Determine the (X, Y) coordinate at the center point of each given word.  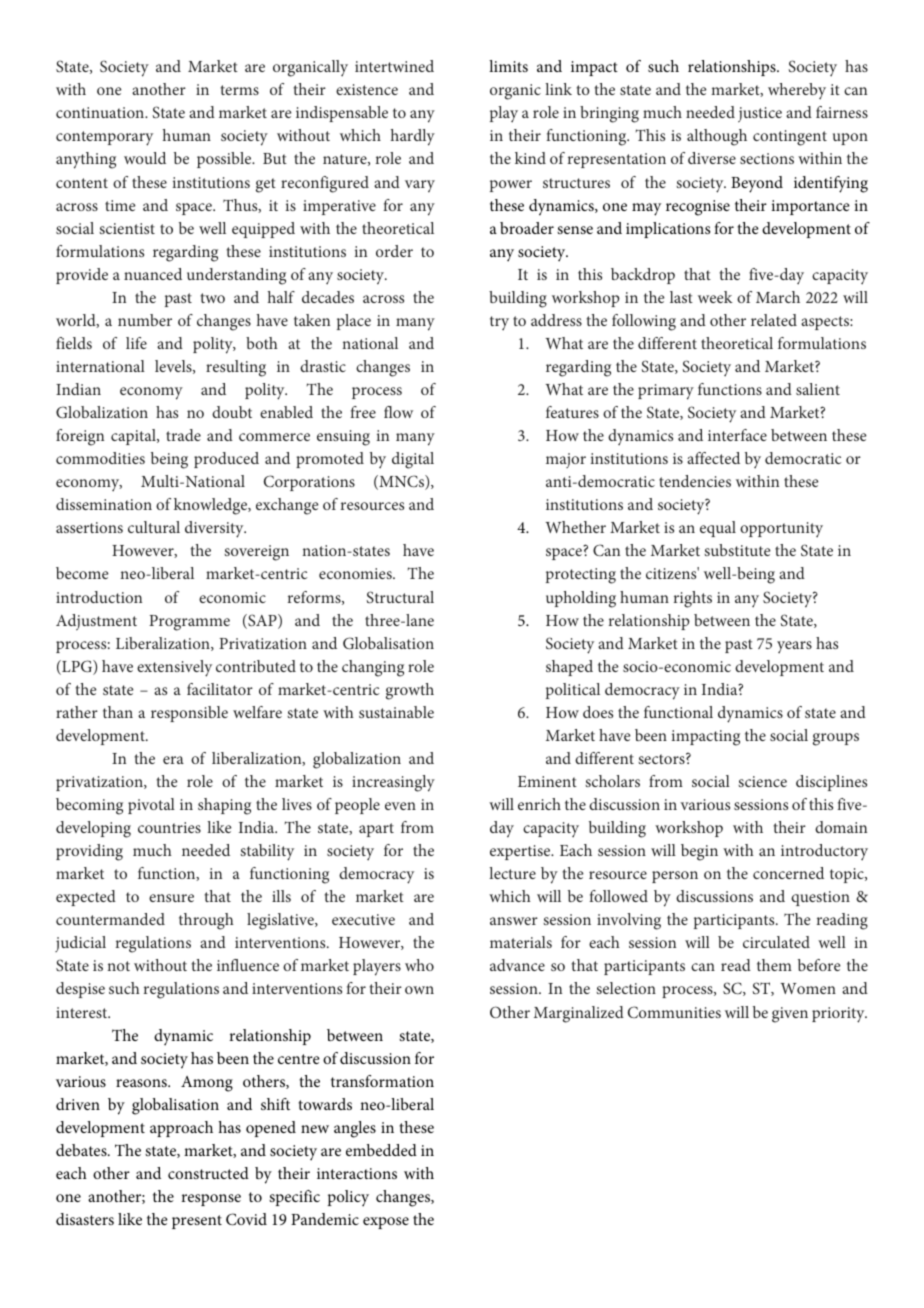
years (794, 647)
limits (508, 66)
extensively (174, 668)
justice (760, 115)
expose (386, 1223)
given (790, 1015)
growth (410, 691)
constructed (208, 1173)
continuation (101, 112)
